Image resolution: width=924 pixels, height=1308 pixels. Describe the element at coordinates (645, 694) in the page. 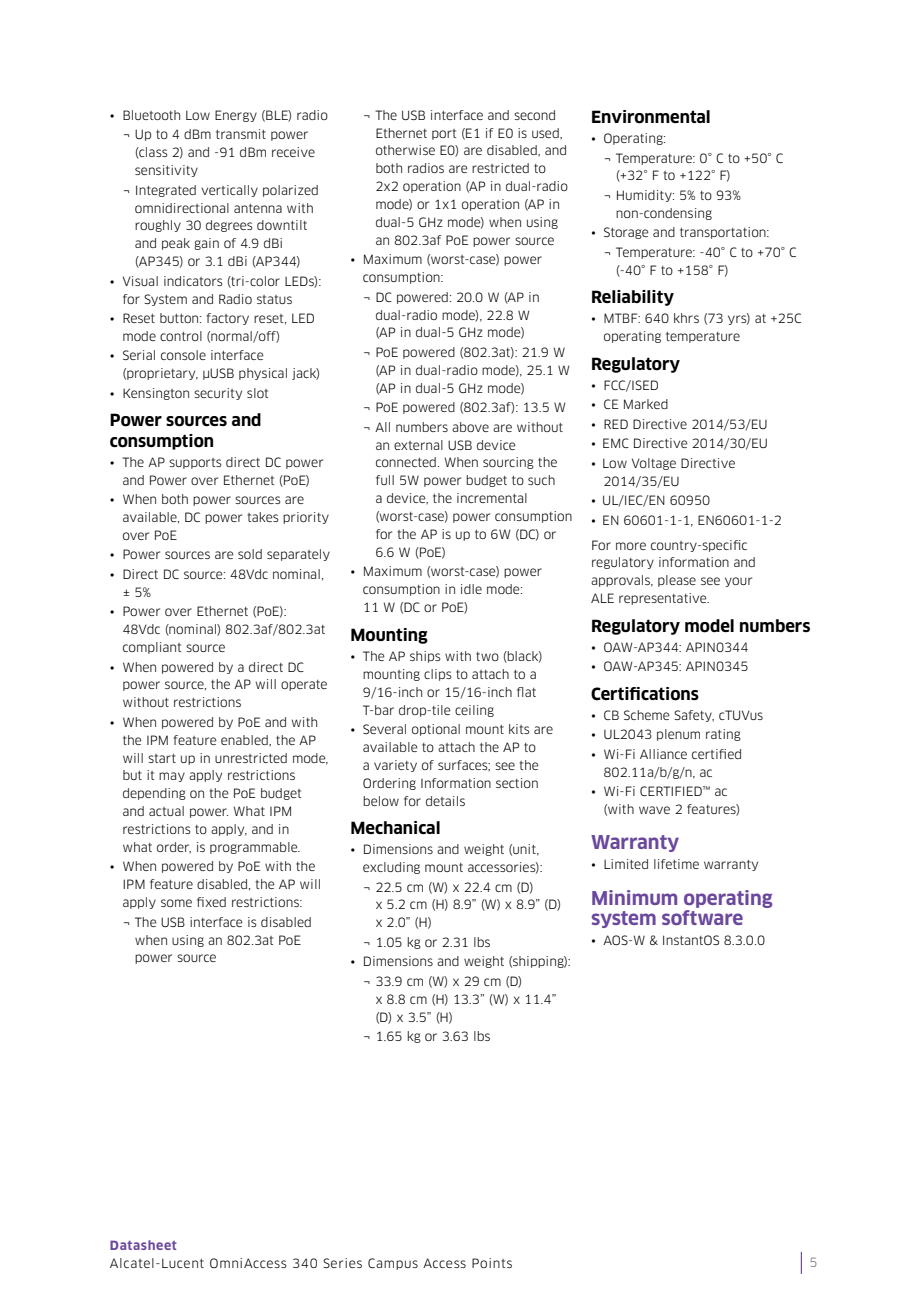

I see `Certifications` at that location.
